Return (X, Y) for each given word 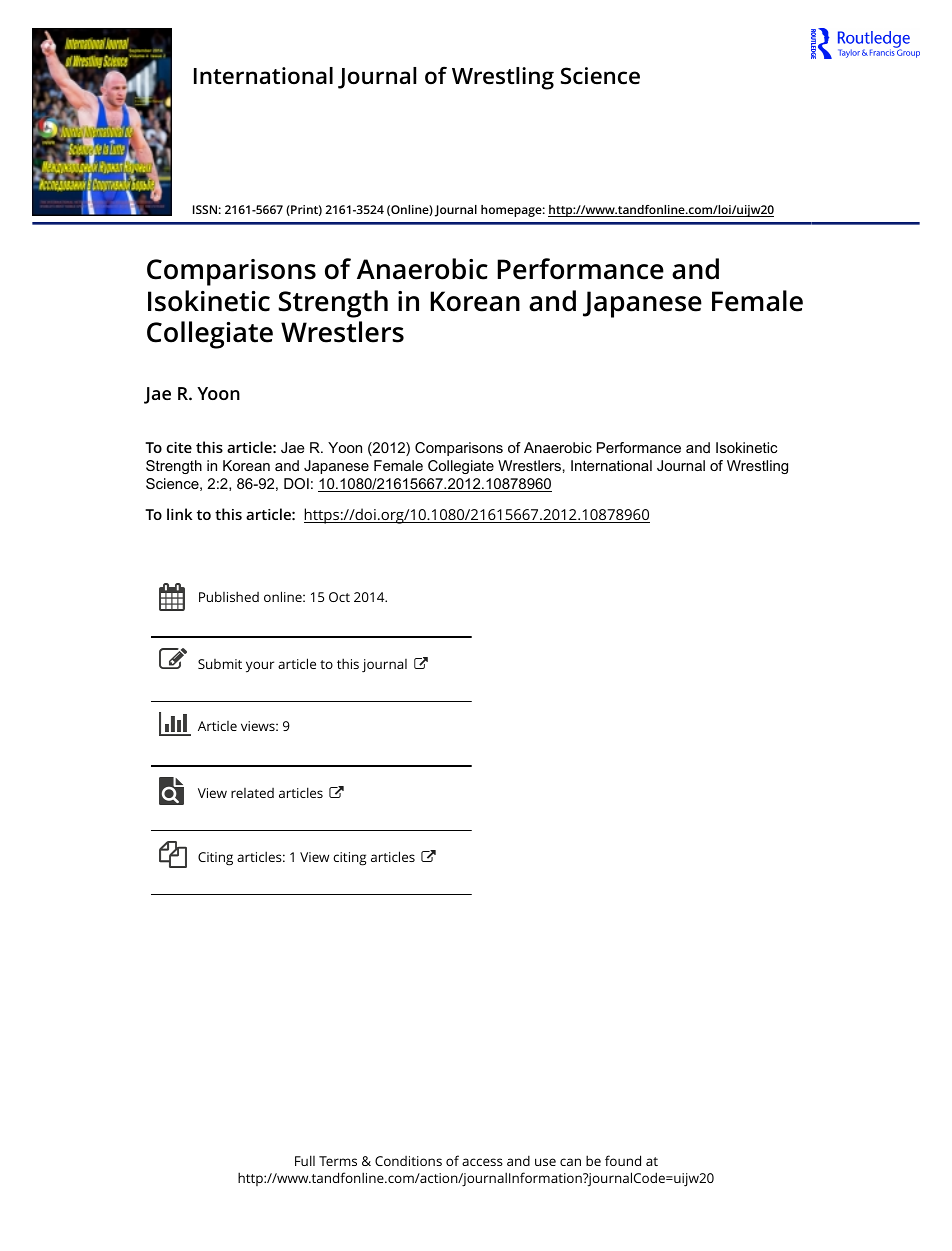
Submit (220, 664)
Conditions (408, 1161)
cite (179, 447)
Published (229, 596)
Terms (338, 1161)
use (545, 1162)
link (179, 514)
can (570, 1162)
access (482, 1162)
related (252, 793)
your (260, 667)
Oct (339, 597)
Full (305, 1160)
